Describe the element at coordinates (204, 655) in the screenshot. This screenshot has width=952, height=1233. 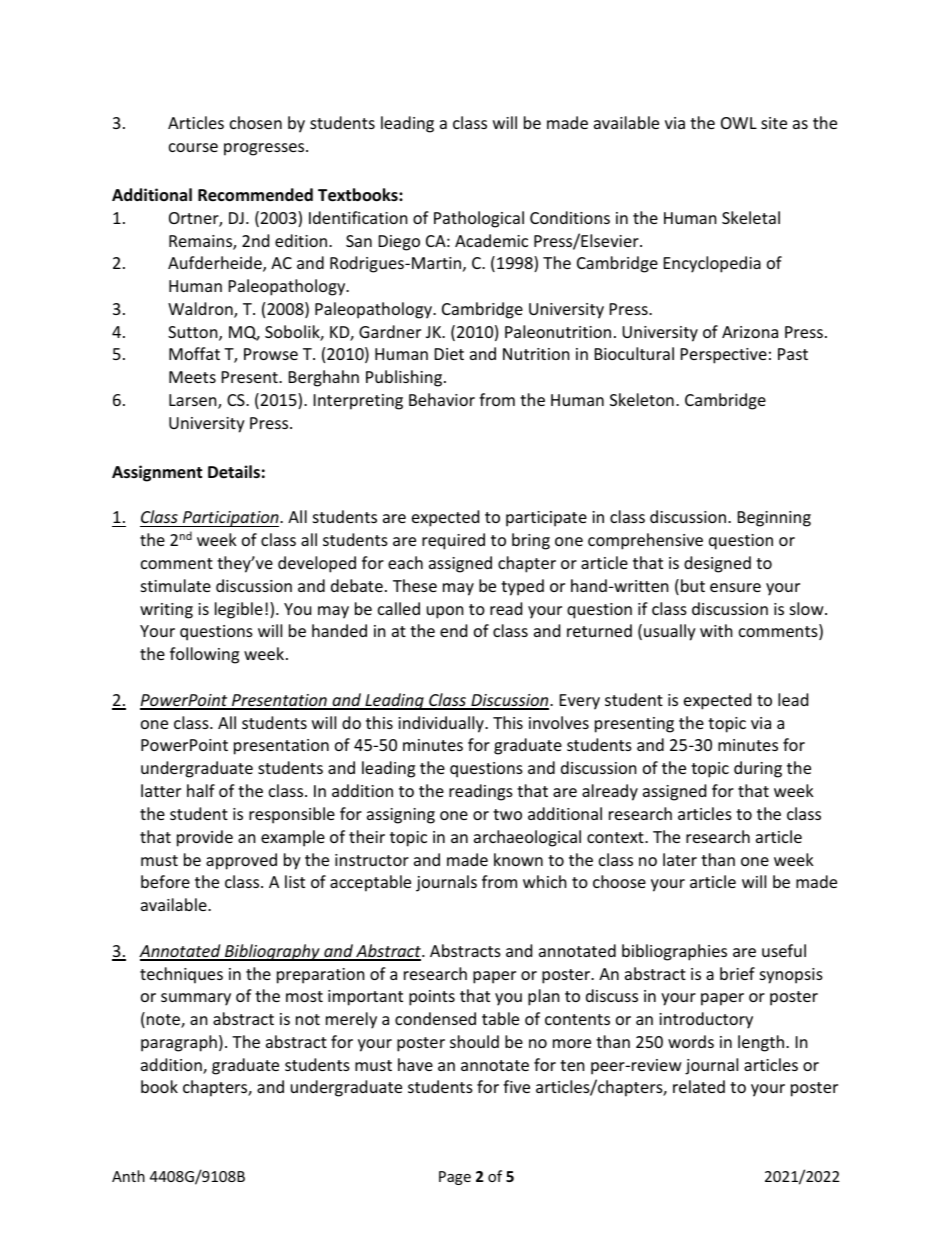
I see `following` at that location.
